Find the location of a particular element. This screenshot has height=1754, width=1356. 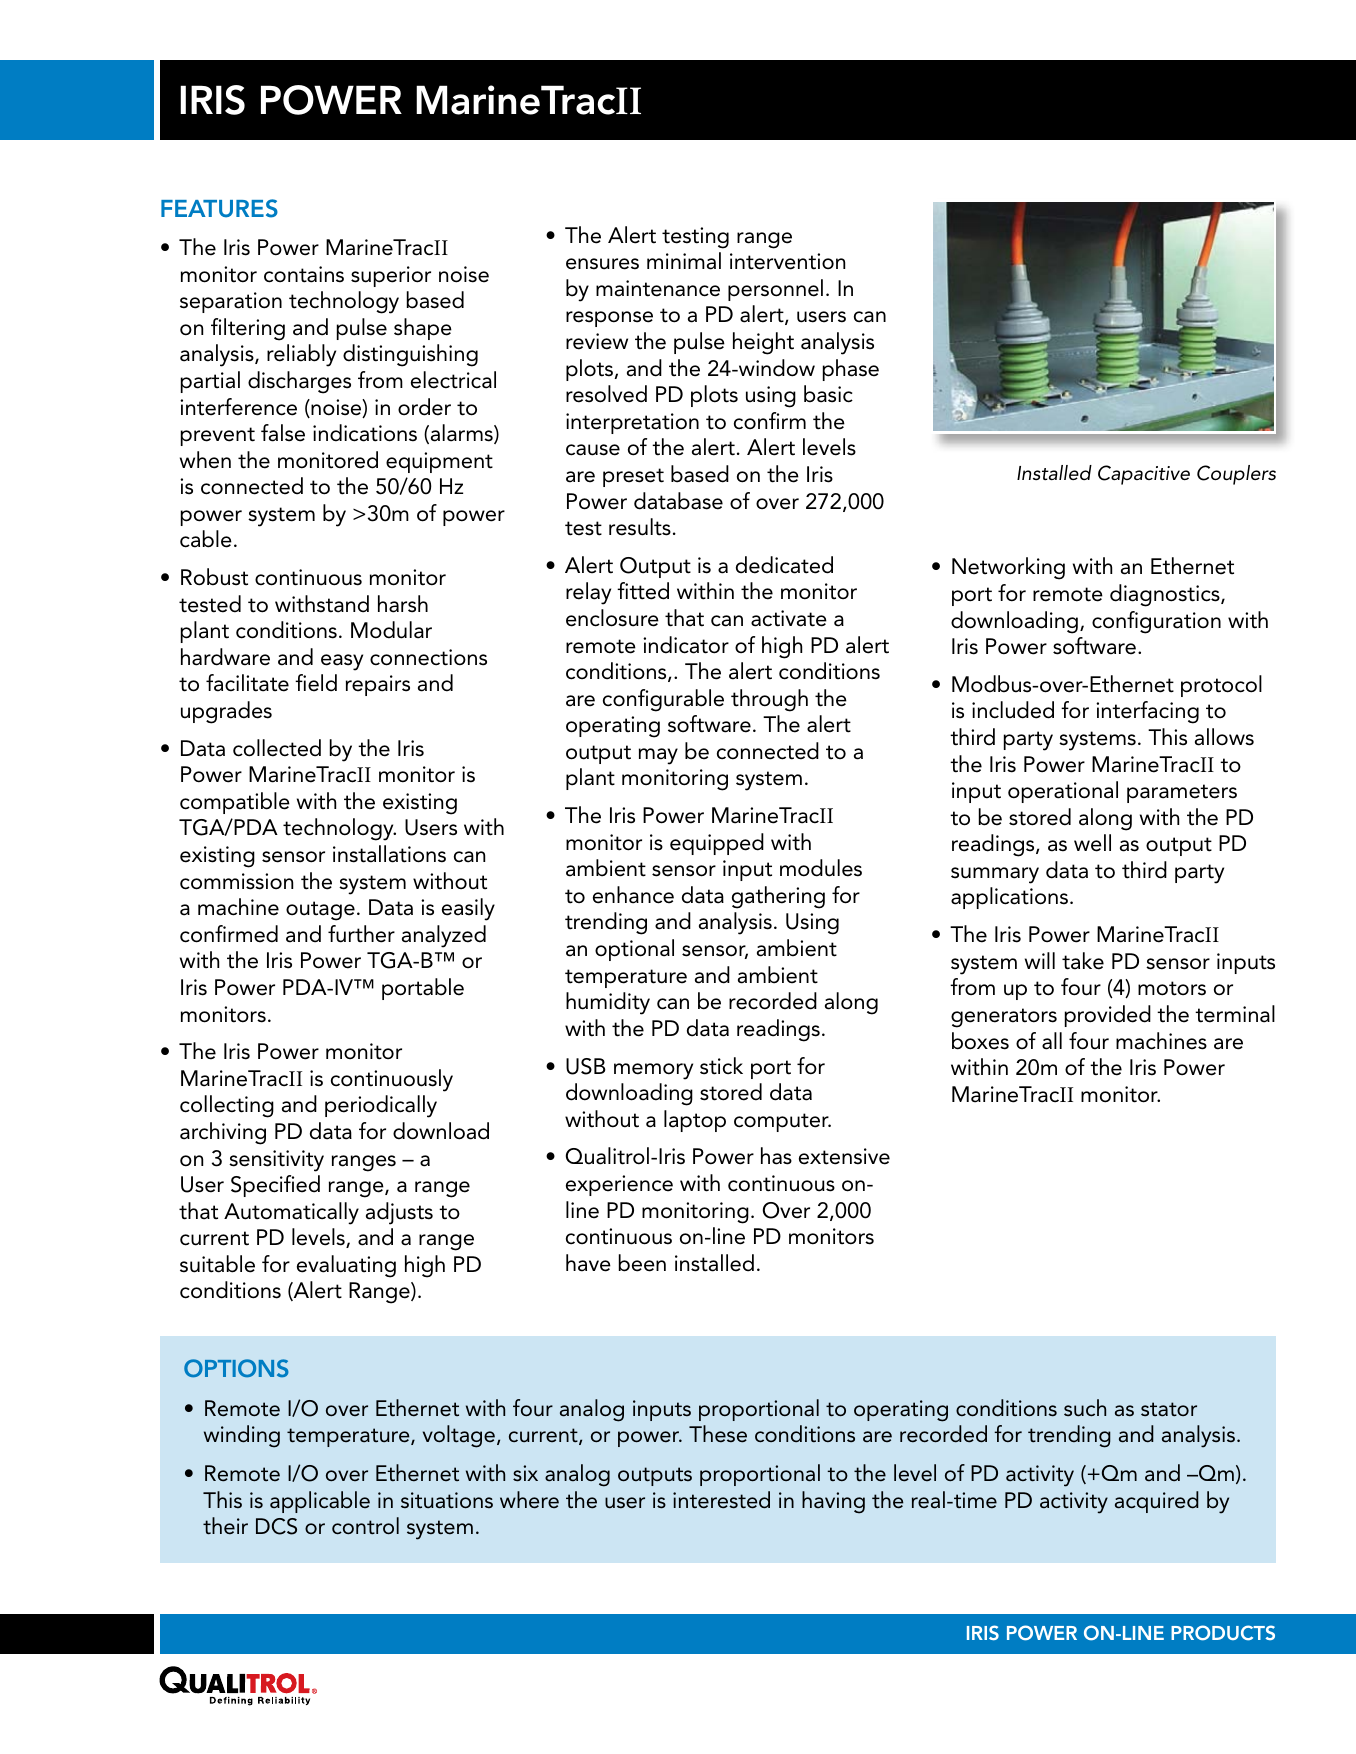

phase is located at coordinates (851, 370).
